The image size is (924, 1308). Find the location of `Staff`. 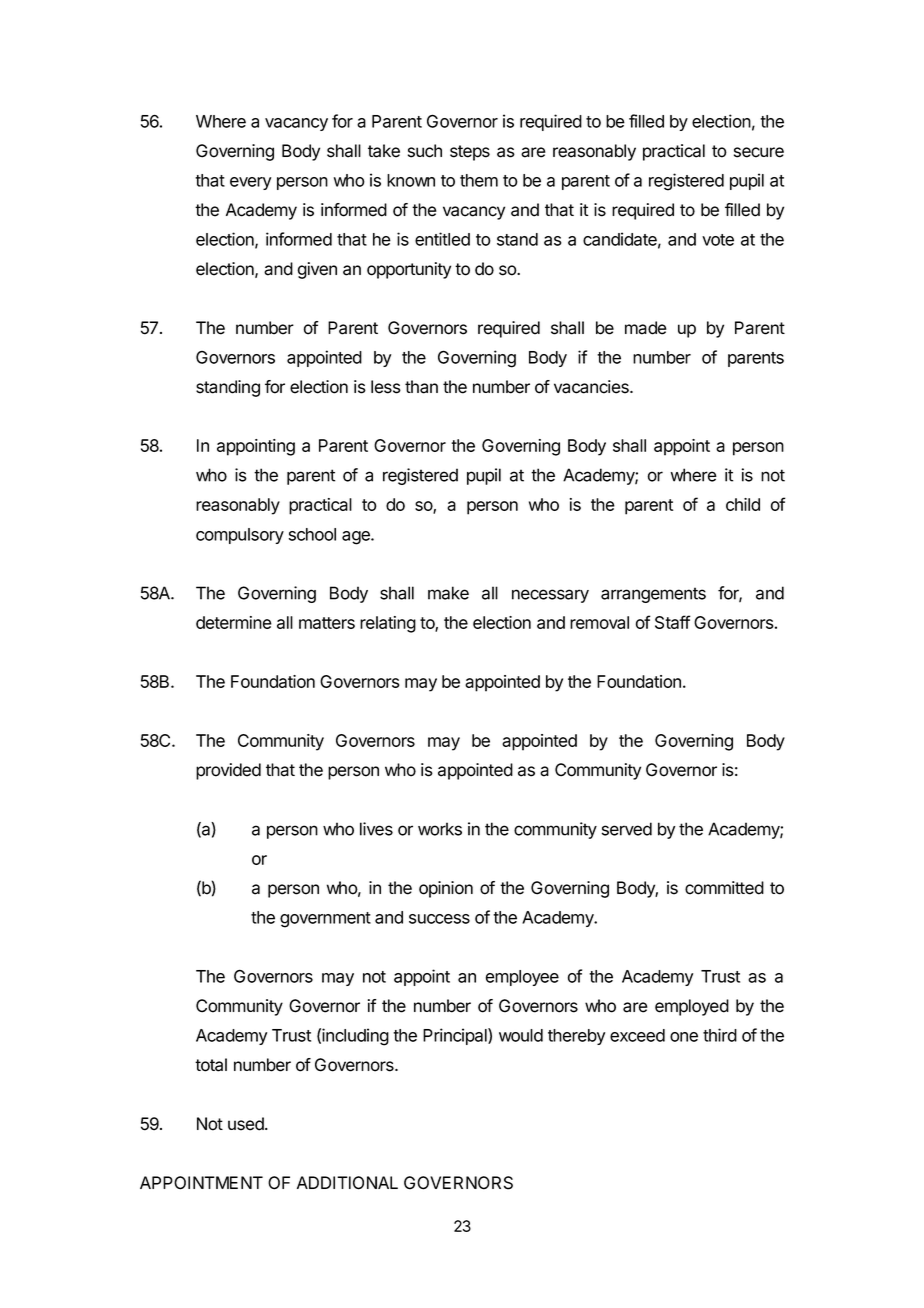

Staff is located at coordinates (672, 622).
